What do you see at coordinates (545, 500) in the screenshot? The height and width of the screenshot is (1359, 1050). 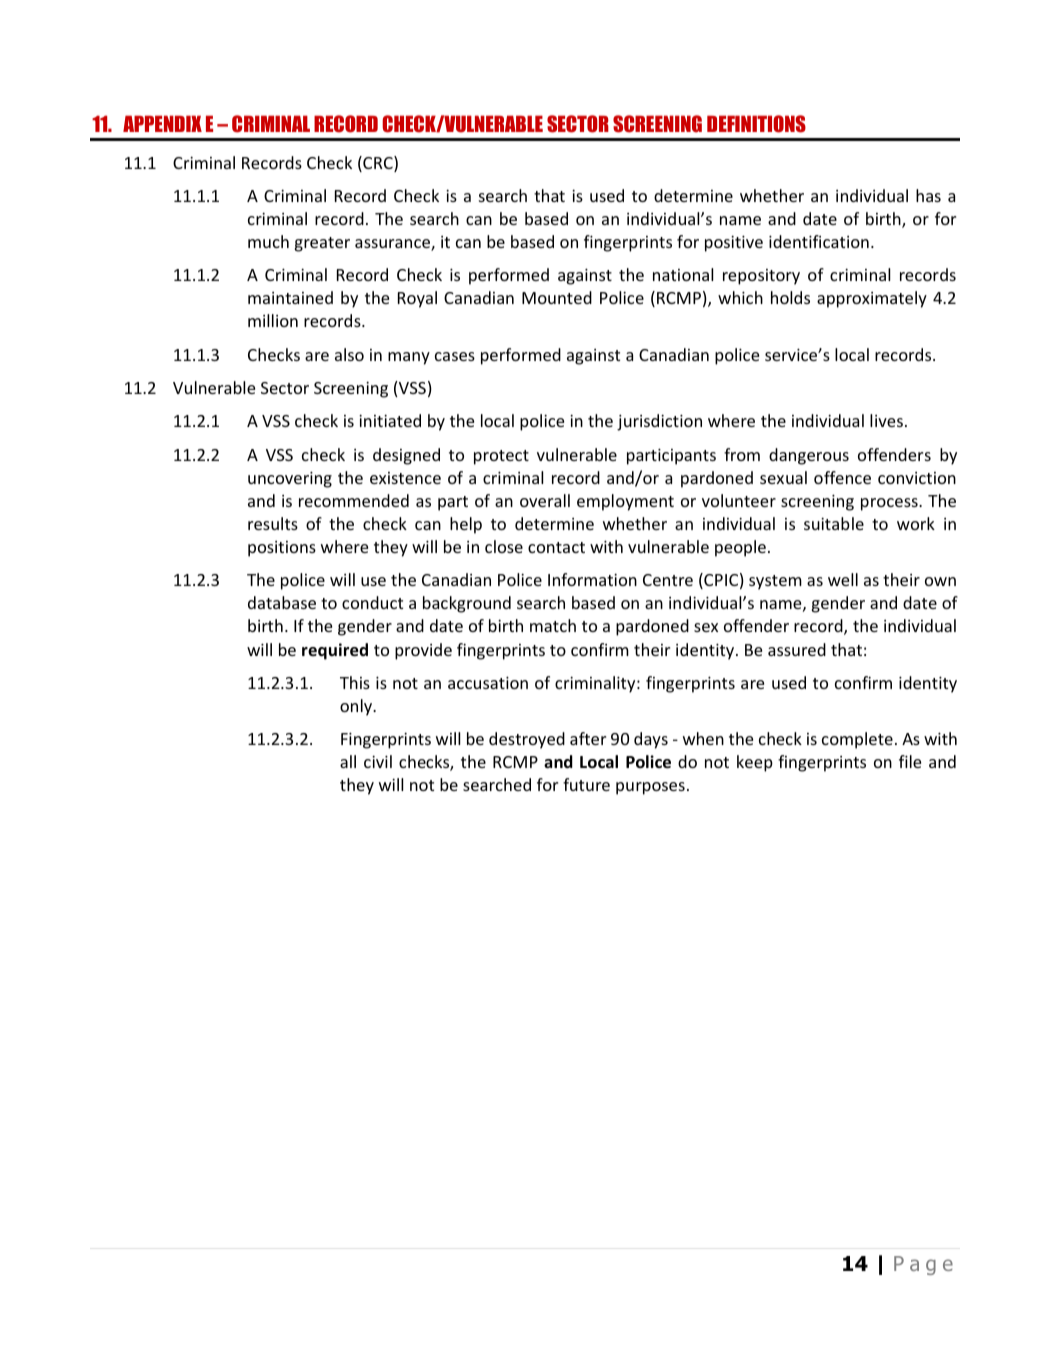 I see `overall` at bounding box center [545, 500].
